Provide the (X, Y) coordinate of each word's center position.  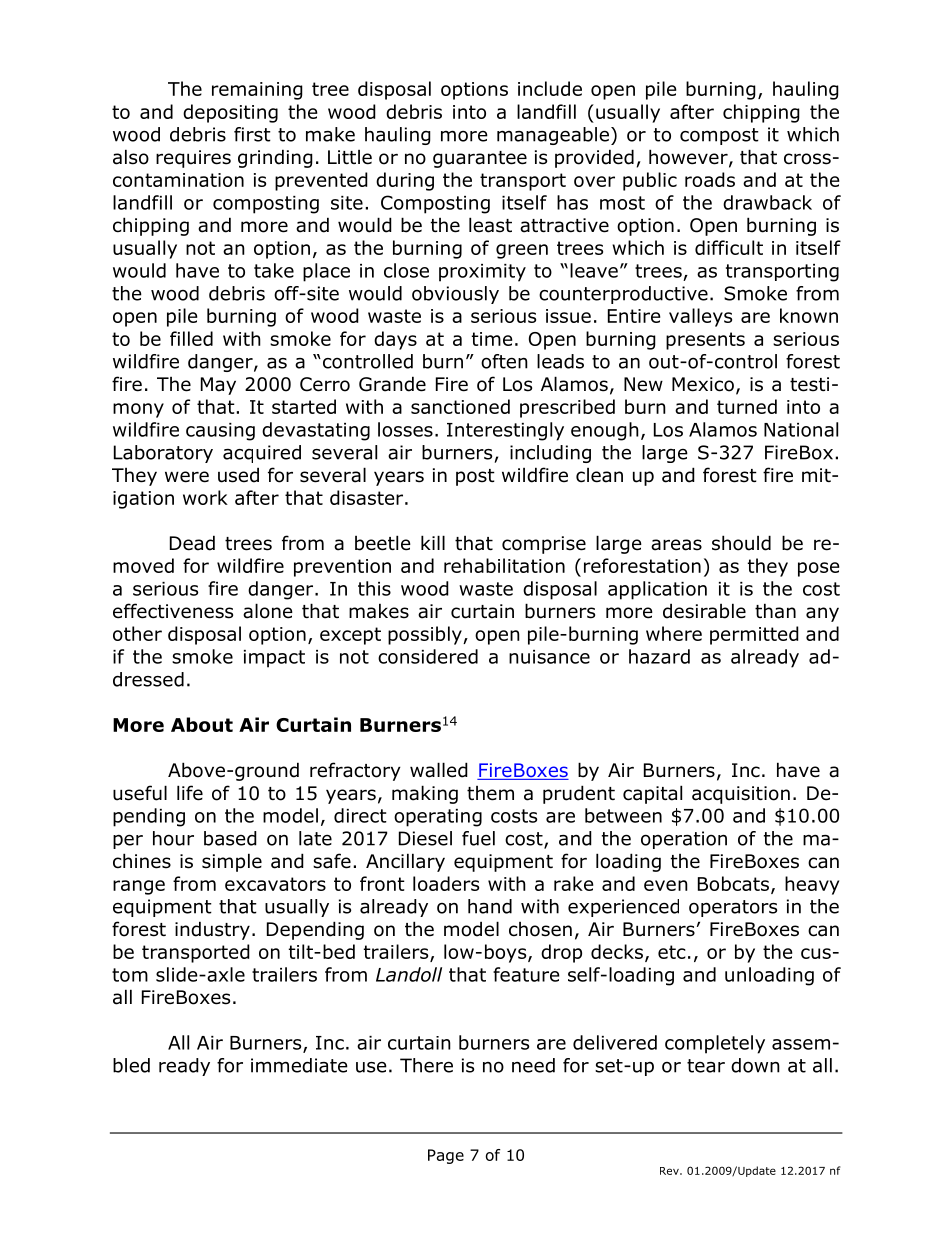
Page (446, 1156)
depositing (230, 113)
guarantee (480, 159)
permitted (754, 635)
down (755, 1065)
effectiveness (173, 611)
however (689, 158)
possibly (426, 635)
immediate (299, 1065)
